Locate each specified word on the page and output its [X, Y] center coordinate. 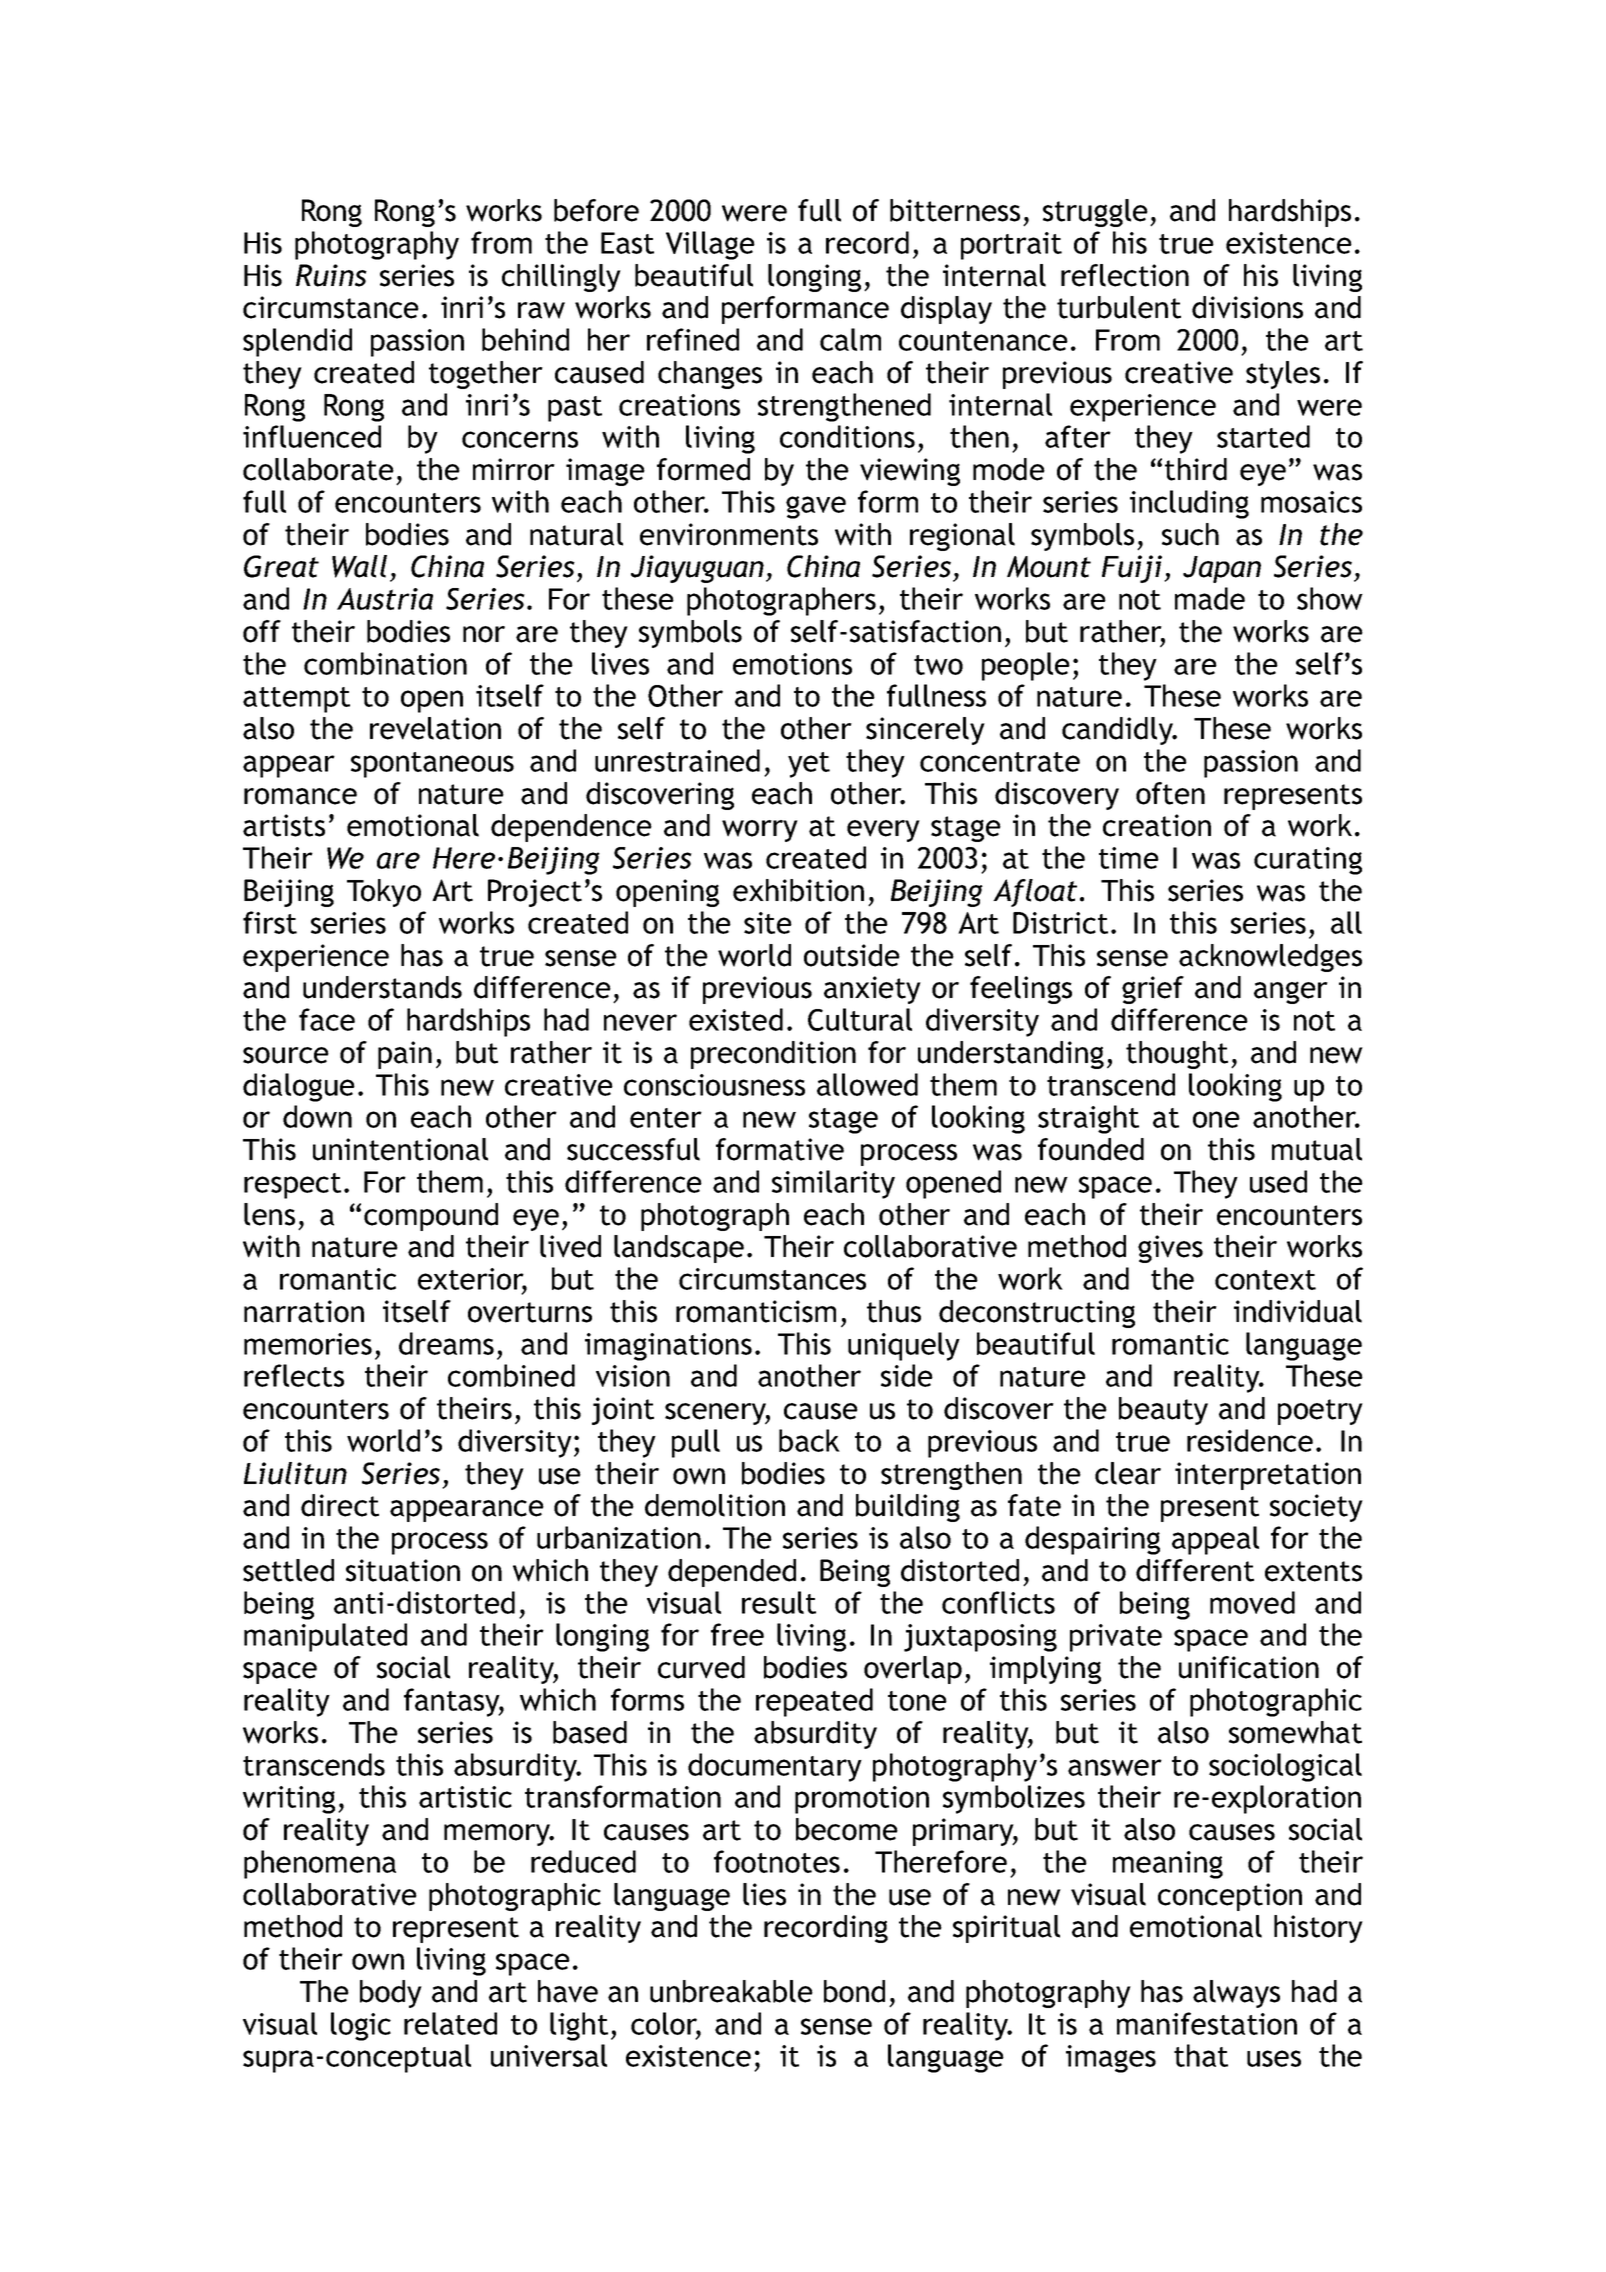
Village [710, 245]
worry [760, 831]
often [1170, 793]
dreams [446, 1343]
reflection [1125, 275]
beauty [1163, 1411]
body [391, 1994]
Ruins [331, 275]
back [809, 1440]
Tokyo [384, 893]
